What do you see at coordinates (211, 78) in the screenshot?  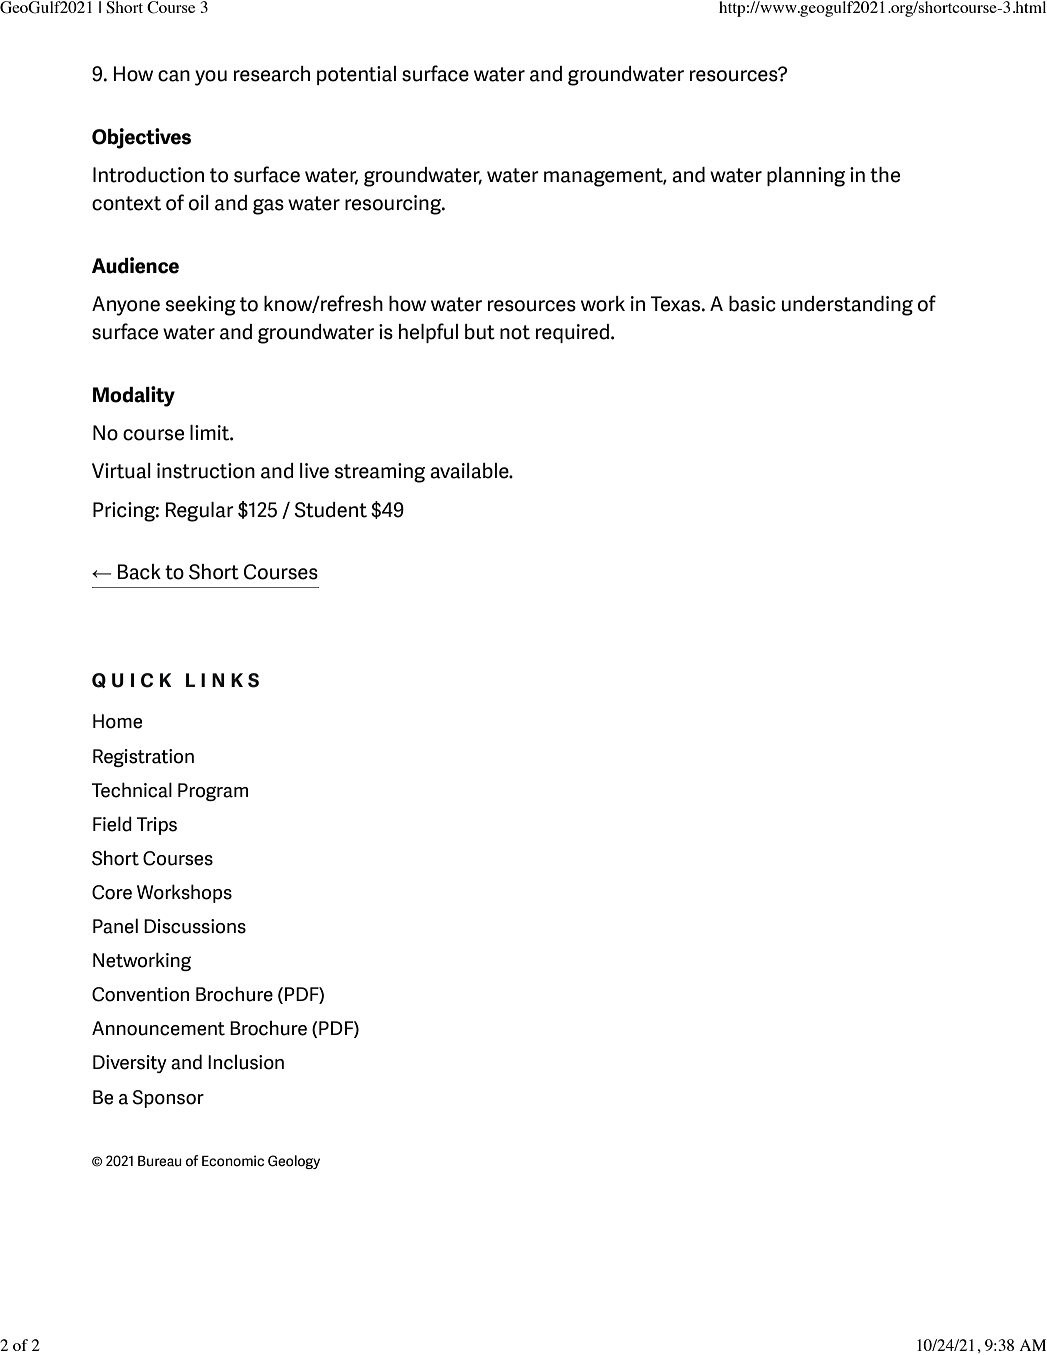 I see `you` at bounding box center [211, 78].
